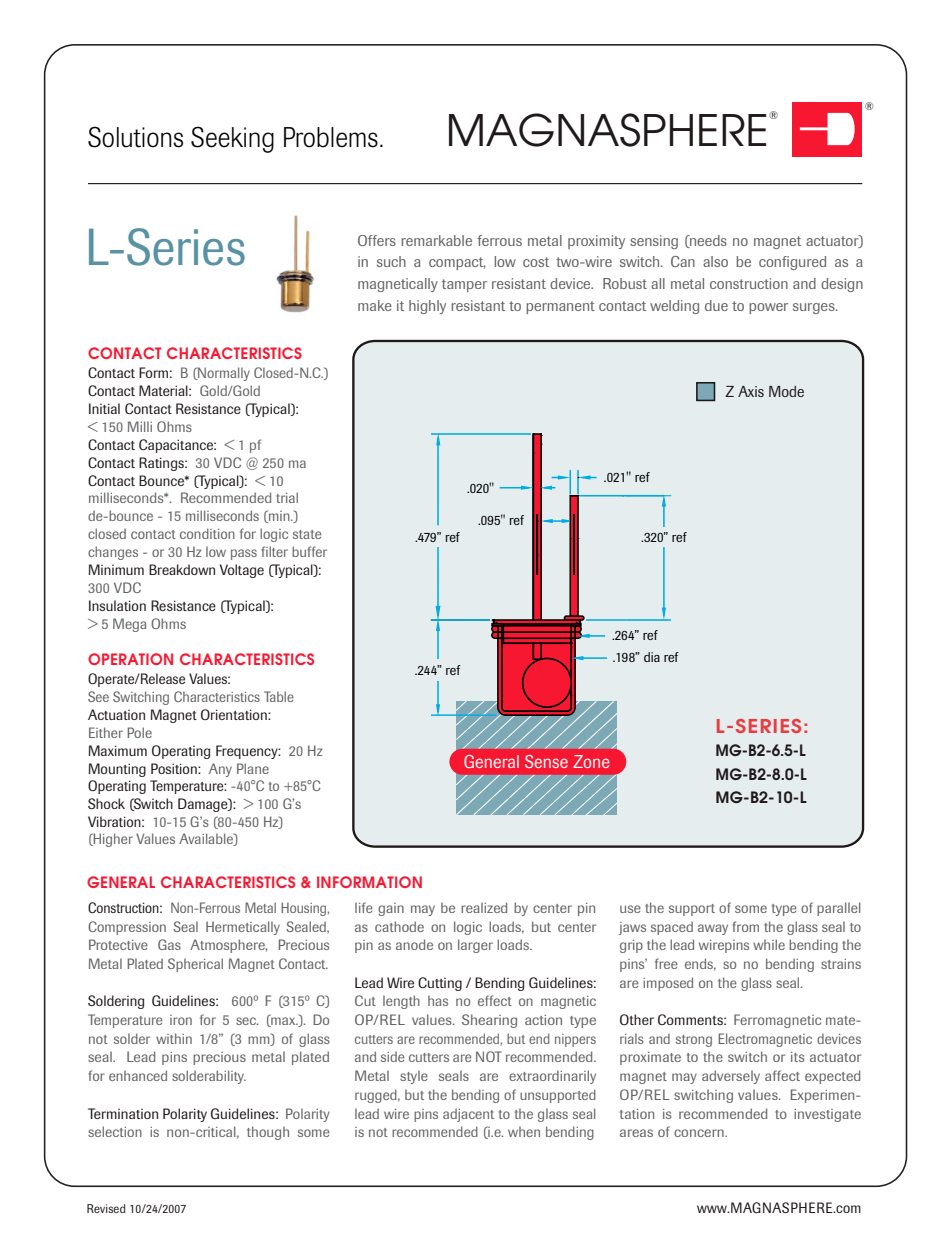 The image size is (952, 1233). I want to click on Sense, so click(546, 761).
